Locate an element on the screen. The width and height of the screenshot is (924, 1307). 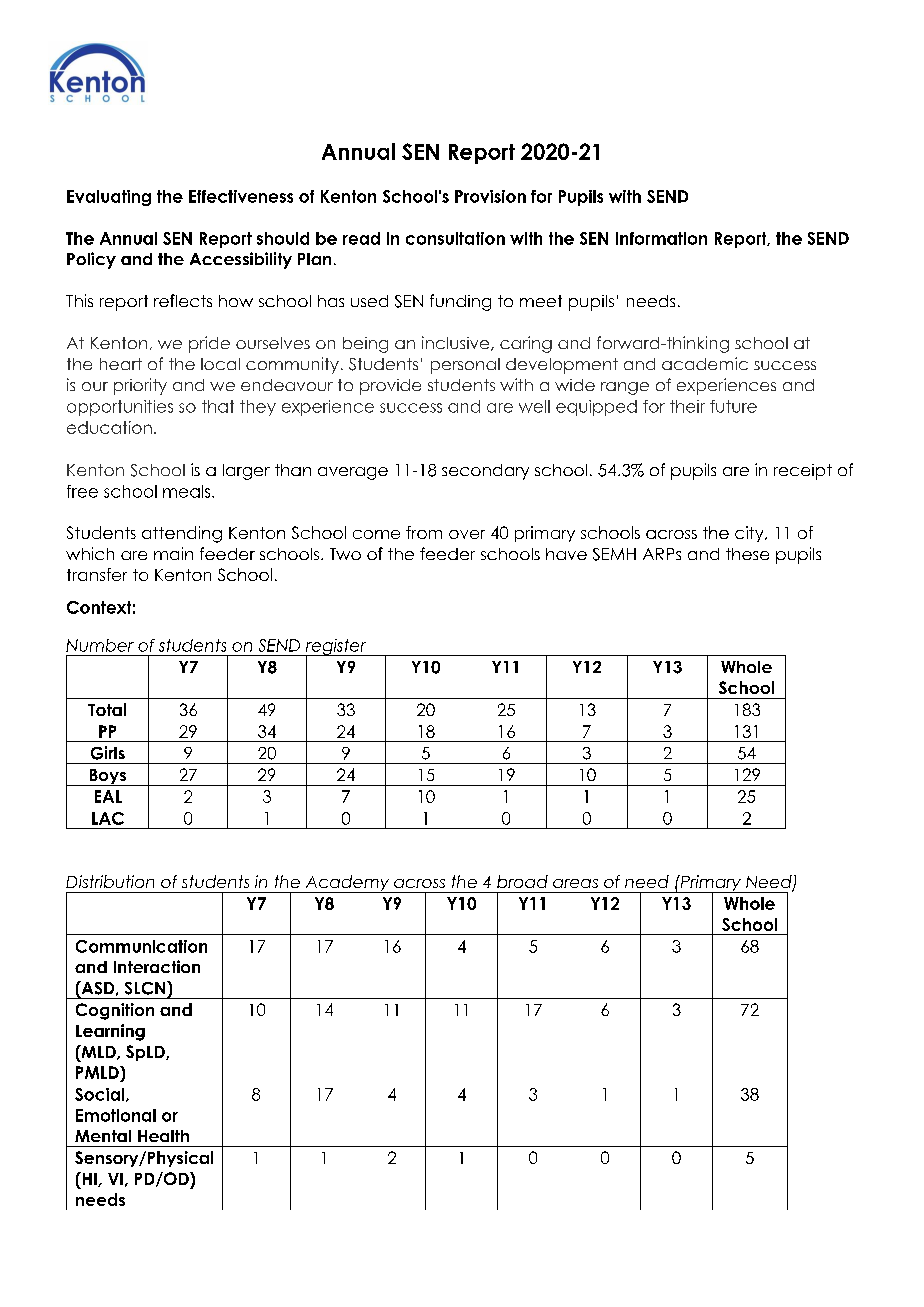
consultation is located at coordinates (455, 238).
